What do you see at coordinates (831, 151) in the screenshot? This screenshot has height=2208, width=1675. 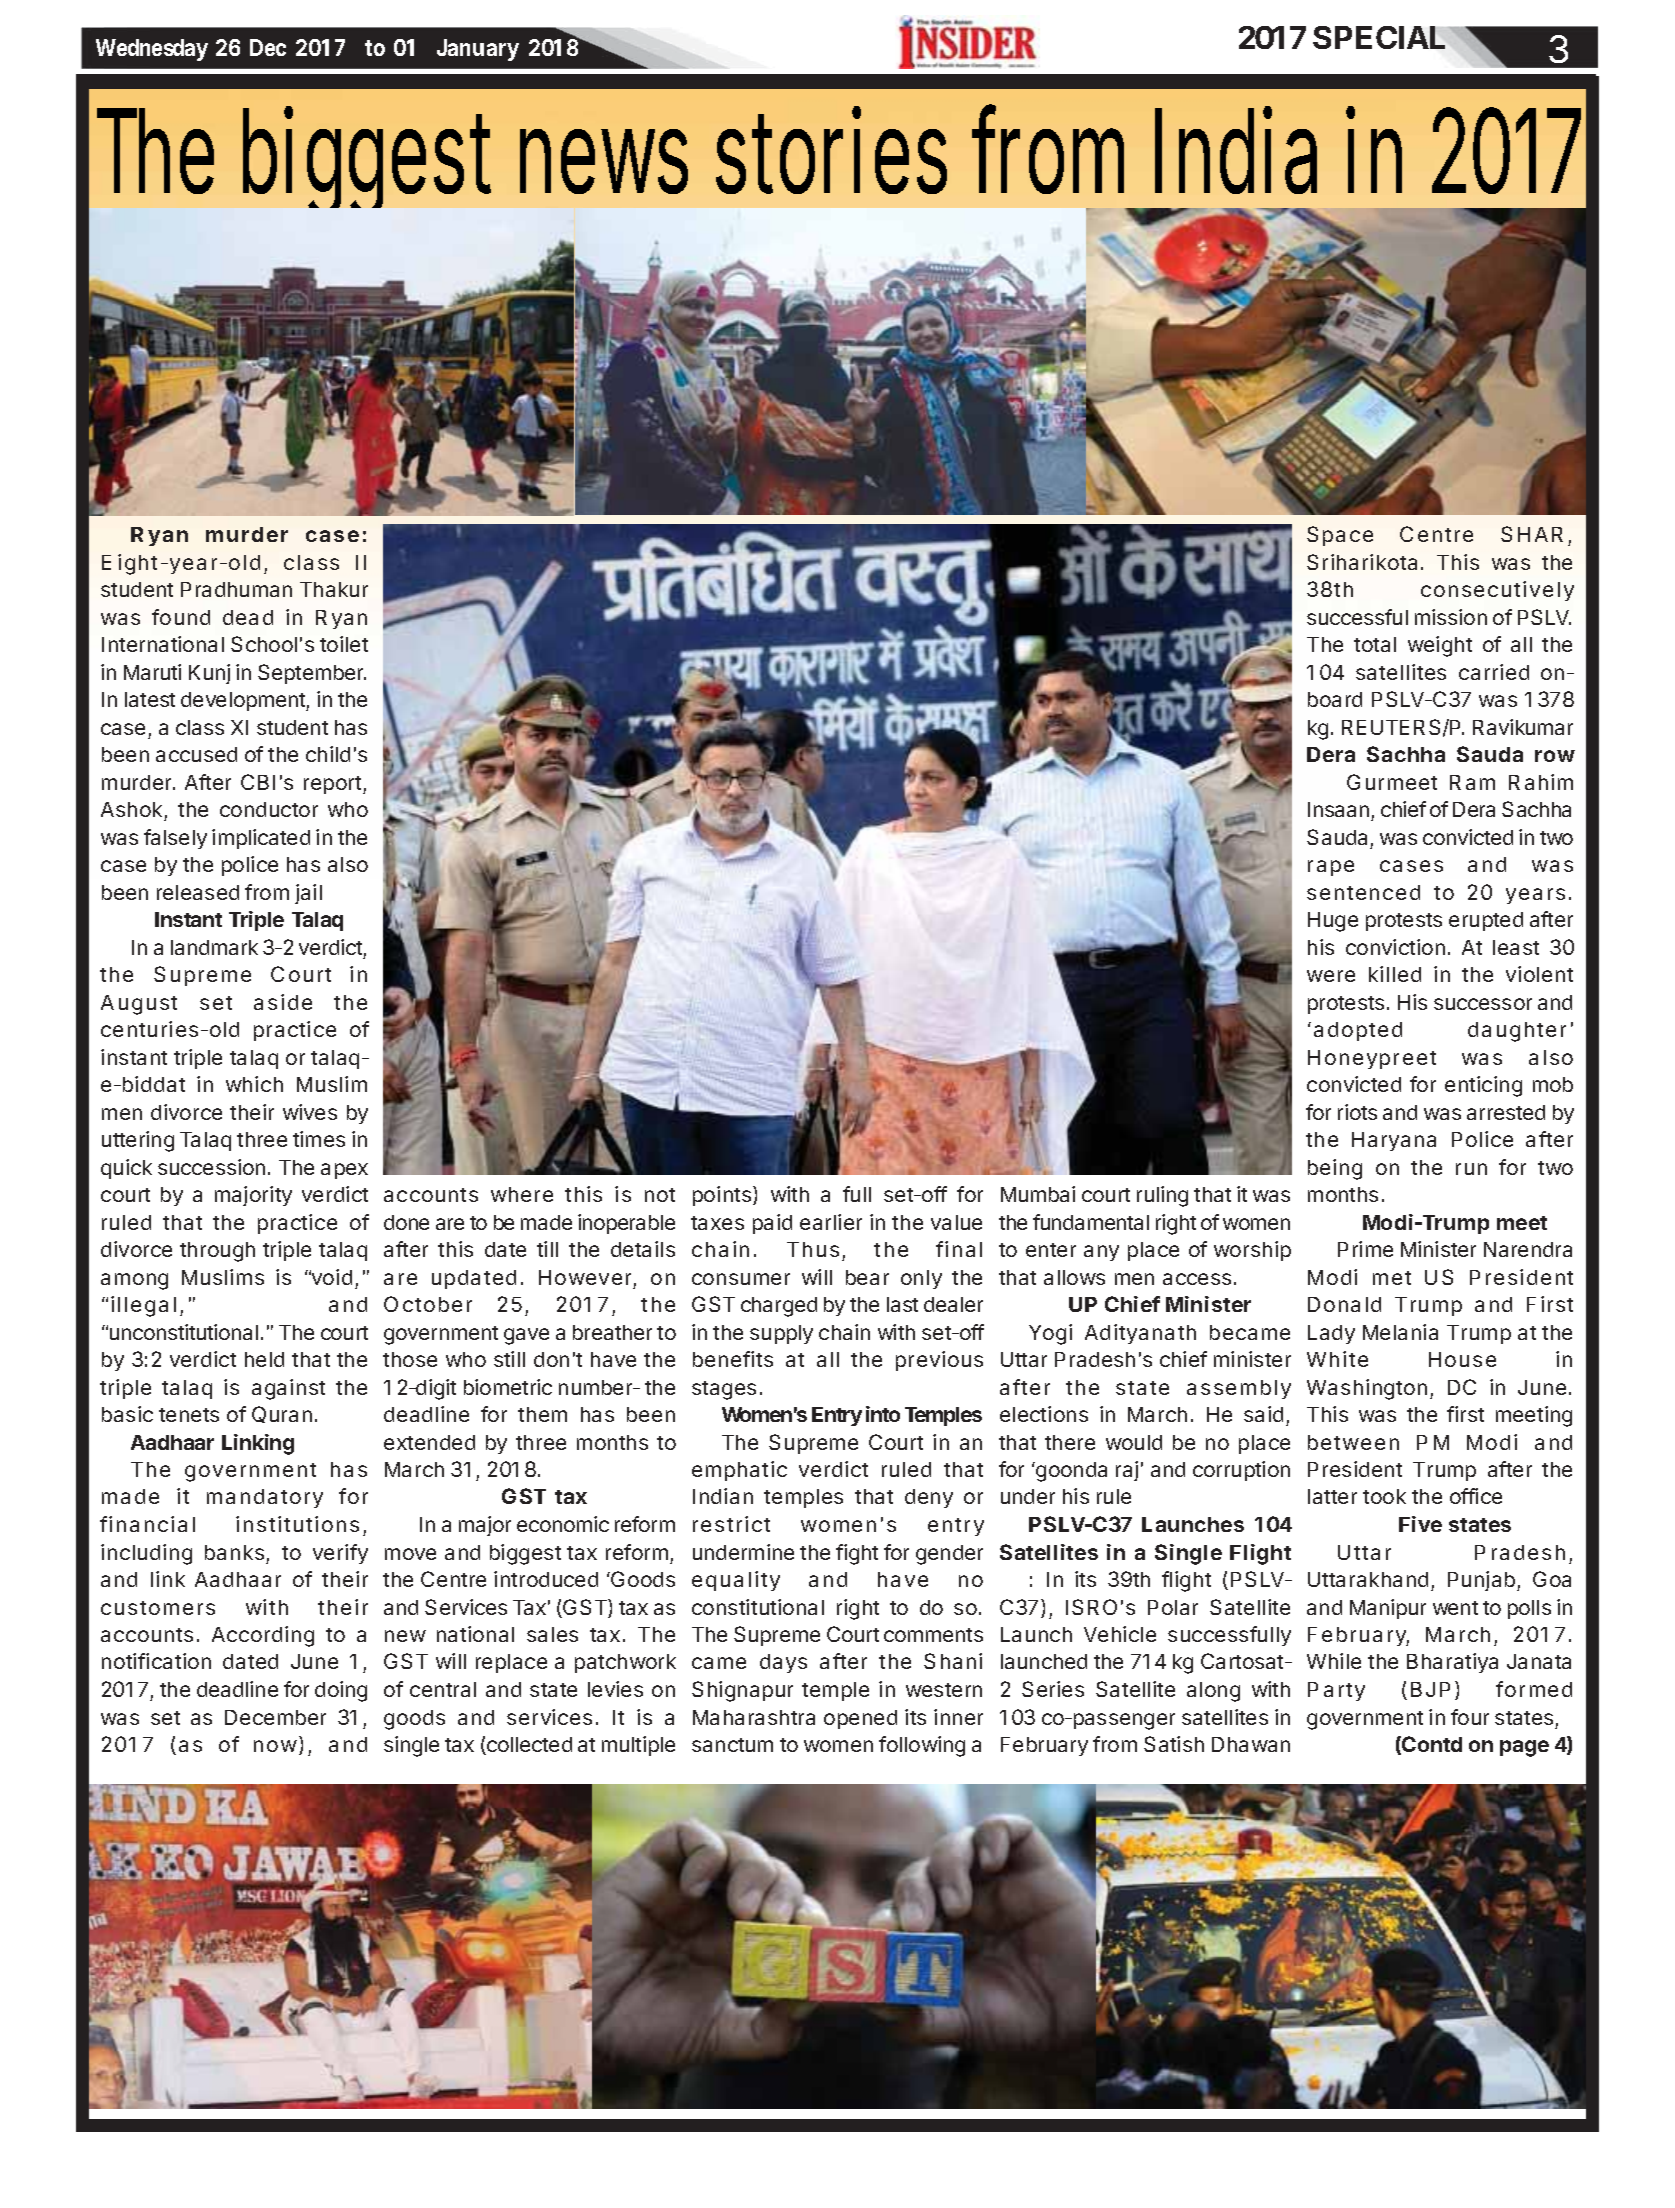 I see `stories` at bounding box center [831, 151].
